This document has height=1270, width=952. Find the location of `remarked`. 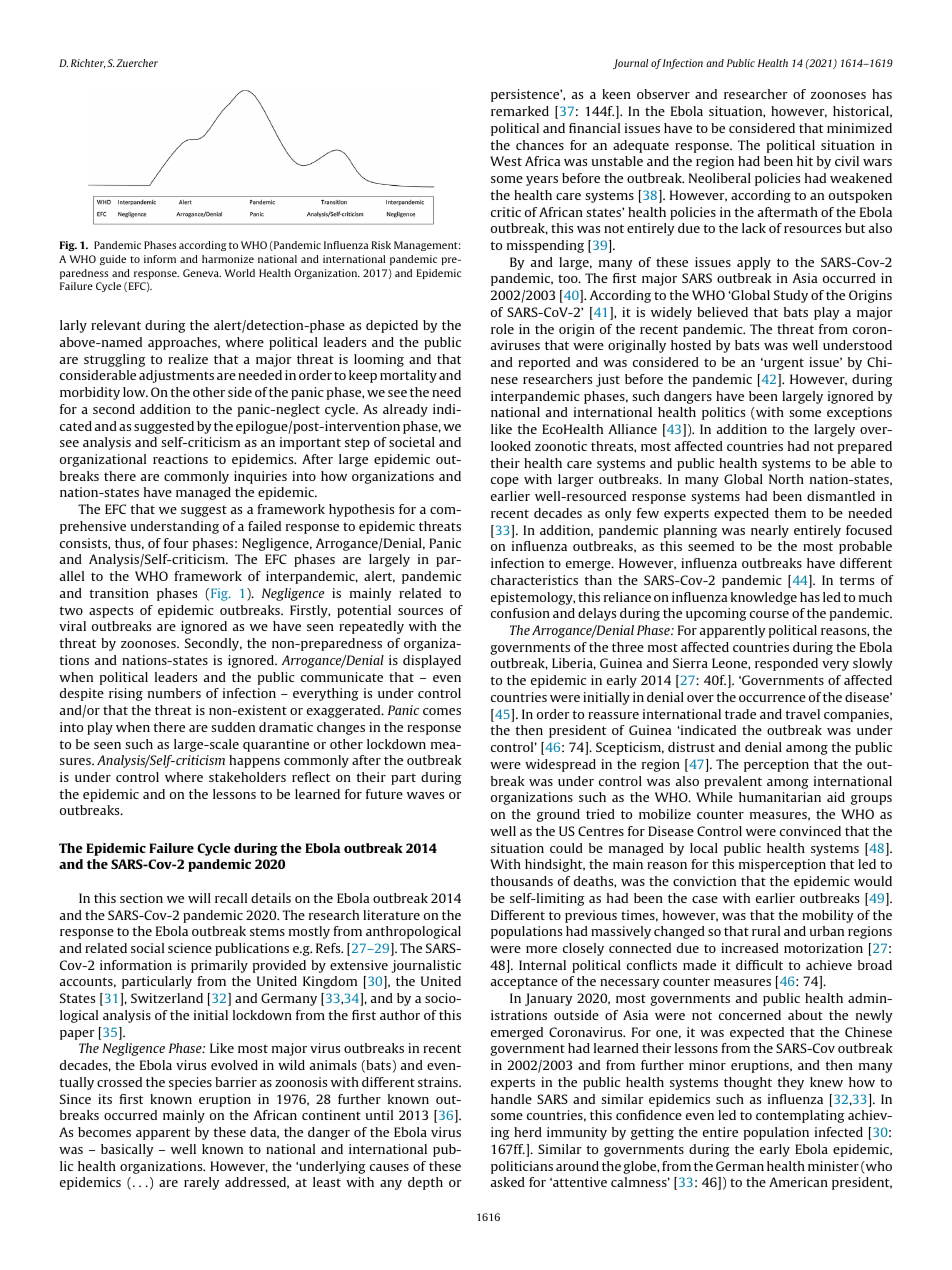

remarked is located at coordinates (520, 111).
